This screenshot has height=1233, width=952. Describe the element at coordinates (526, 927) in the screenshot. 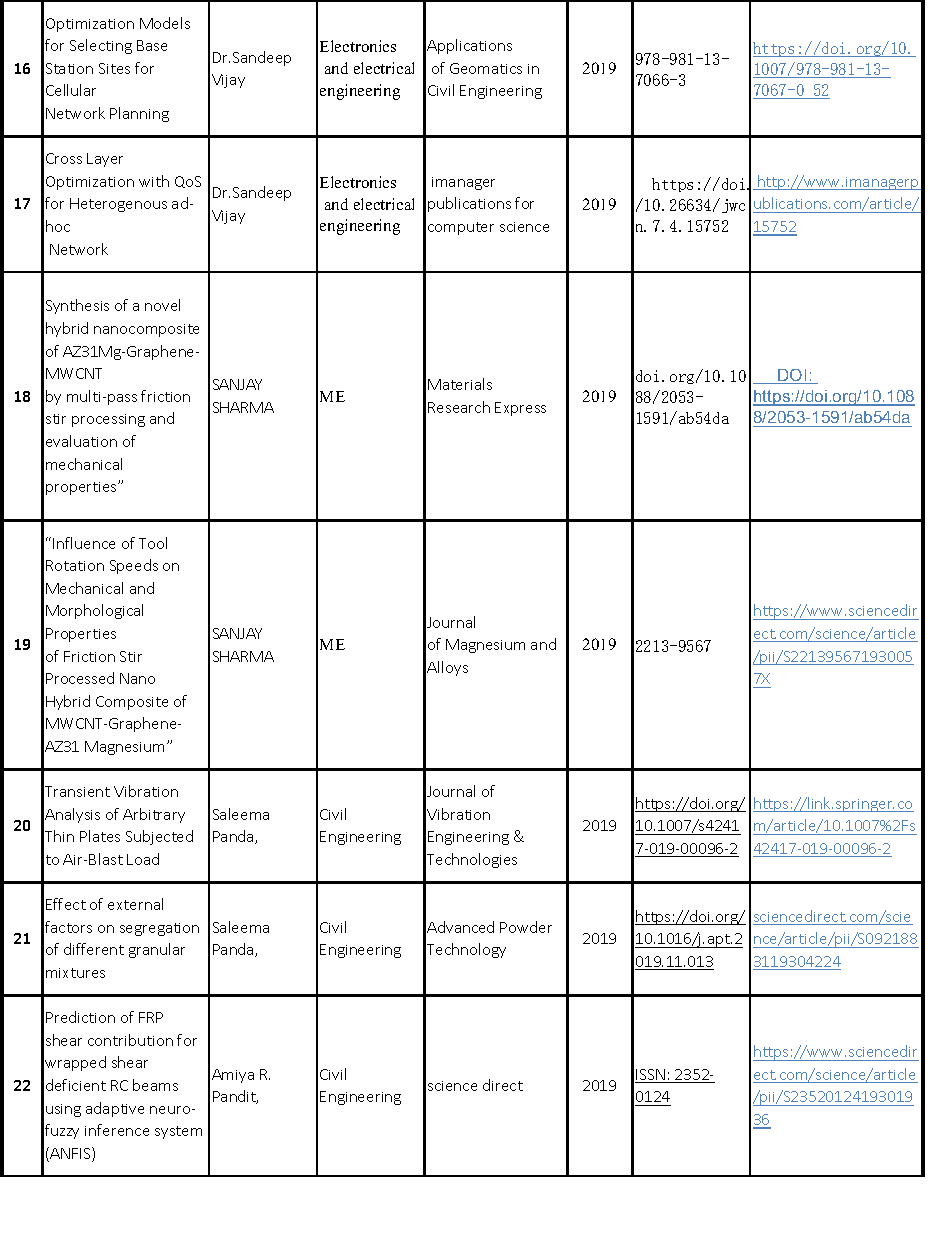

I see `Powder` at that location.
